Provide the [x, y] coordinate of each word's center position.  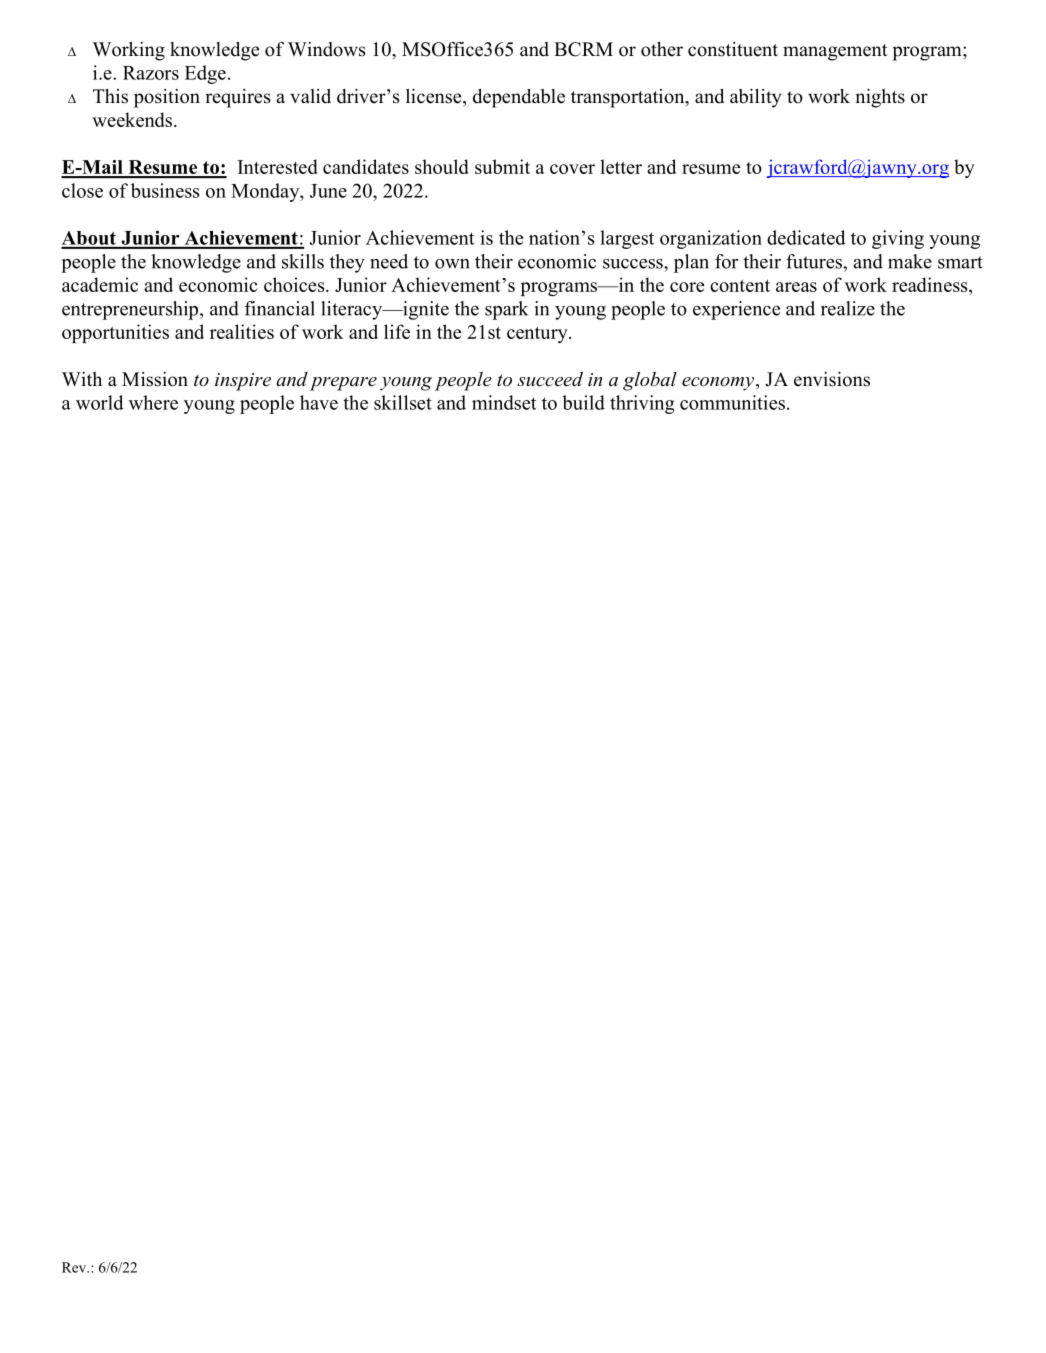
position [167, 98]
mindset [504, 402]
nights [880, 98]
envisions [832, 379]
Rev [75, 1267]
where [153, 402]
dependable [519, 98]
